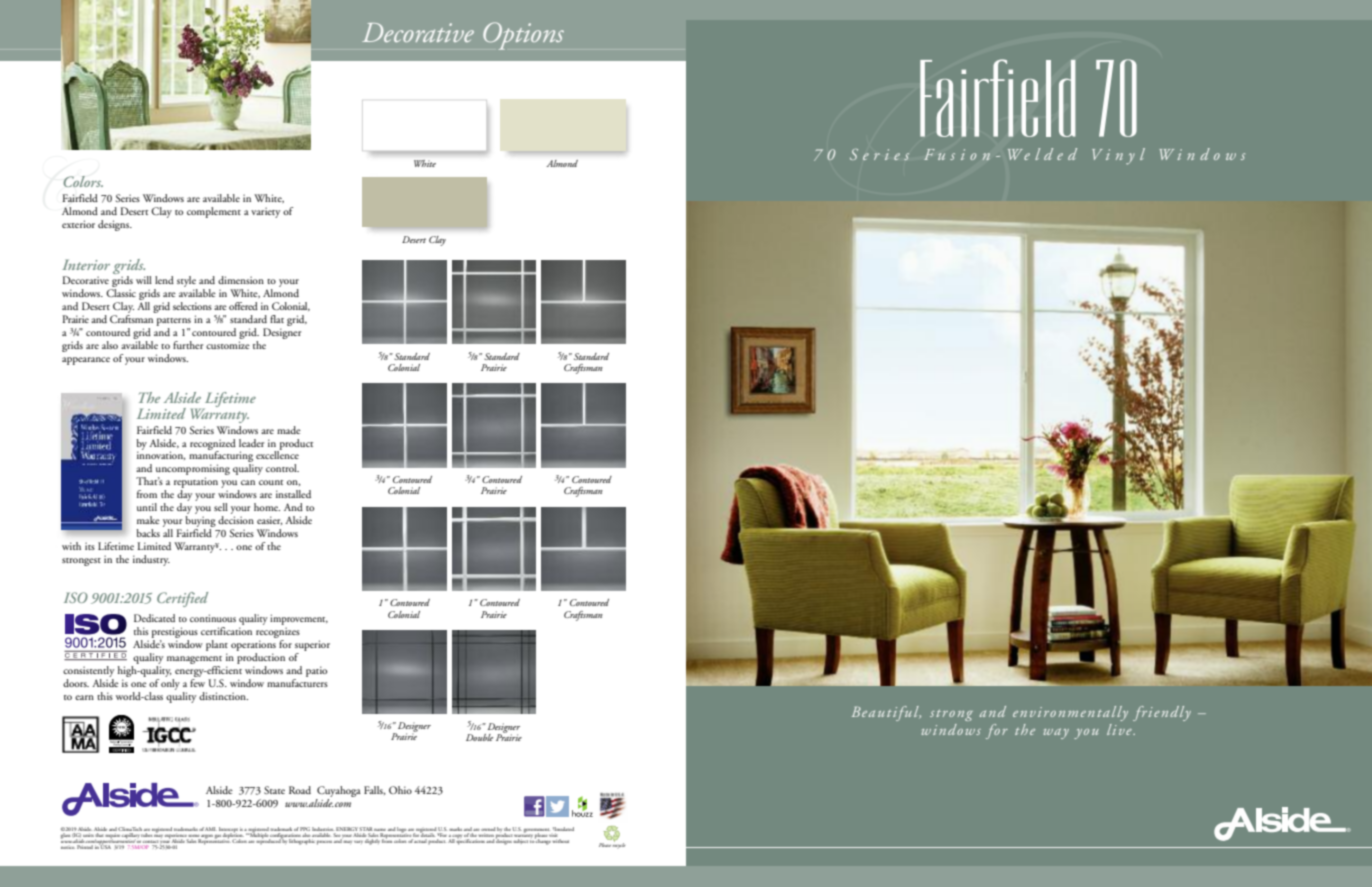 The image size is (1372, 887). What do you see at coordinates (289, 430) in the page?
I see `made` at bounding box center [289, 430].
